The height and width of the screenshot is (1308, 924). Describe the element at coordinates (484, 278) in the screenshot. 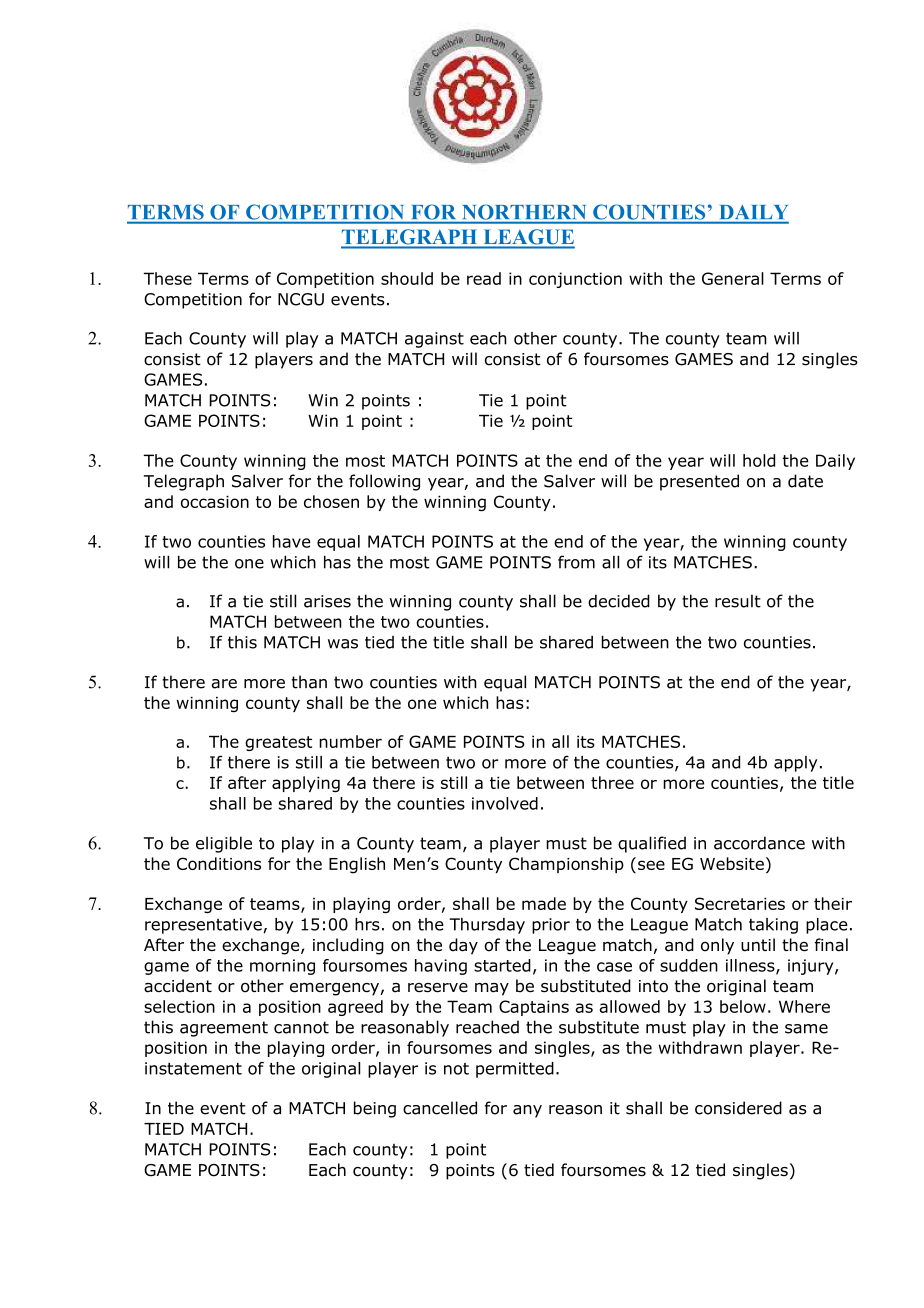

I see `read` at that location.
